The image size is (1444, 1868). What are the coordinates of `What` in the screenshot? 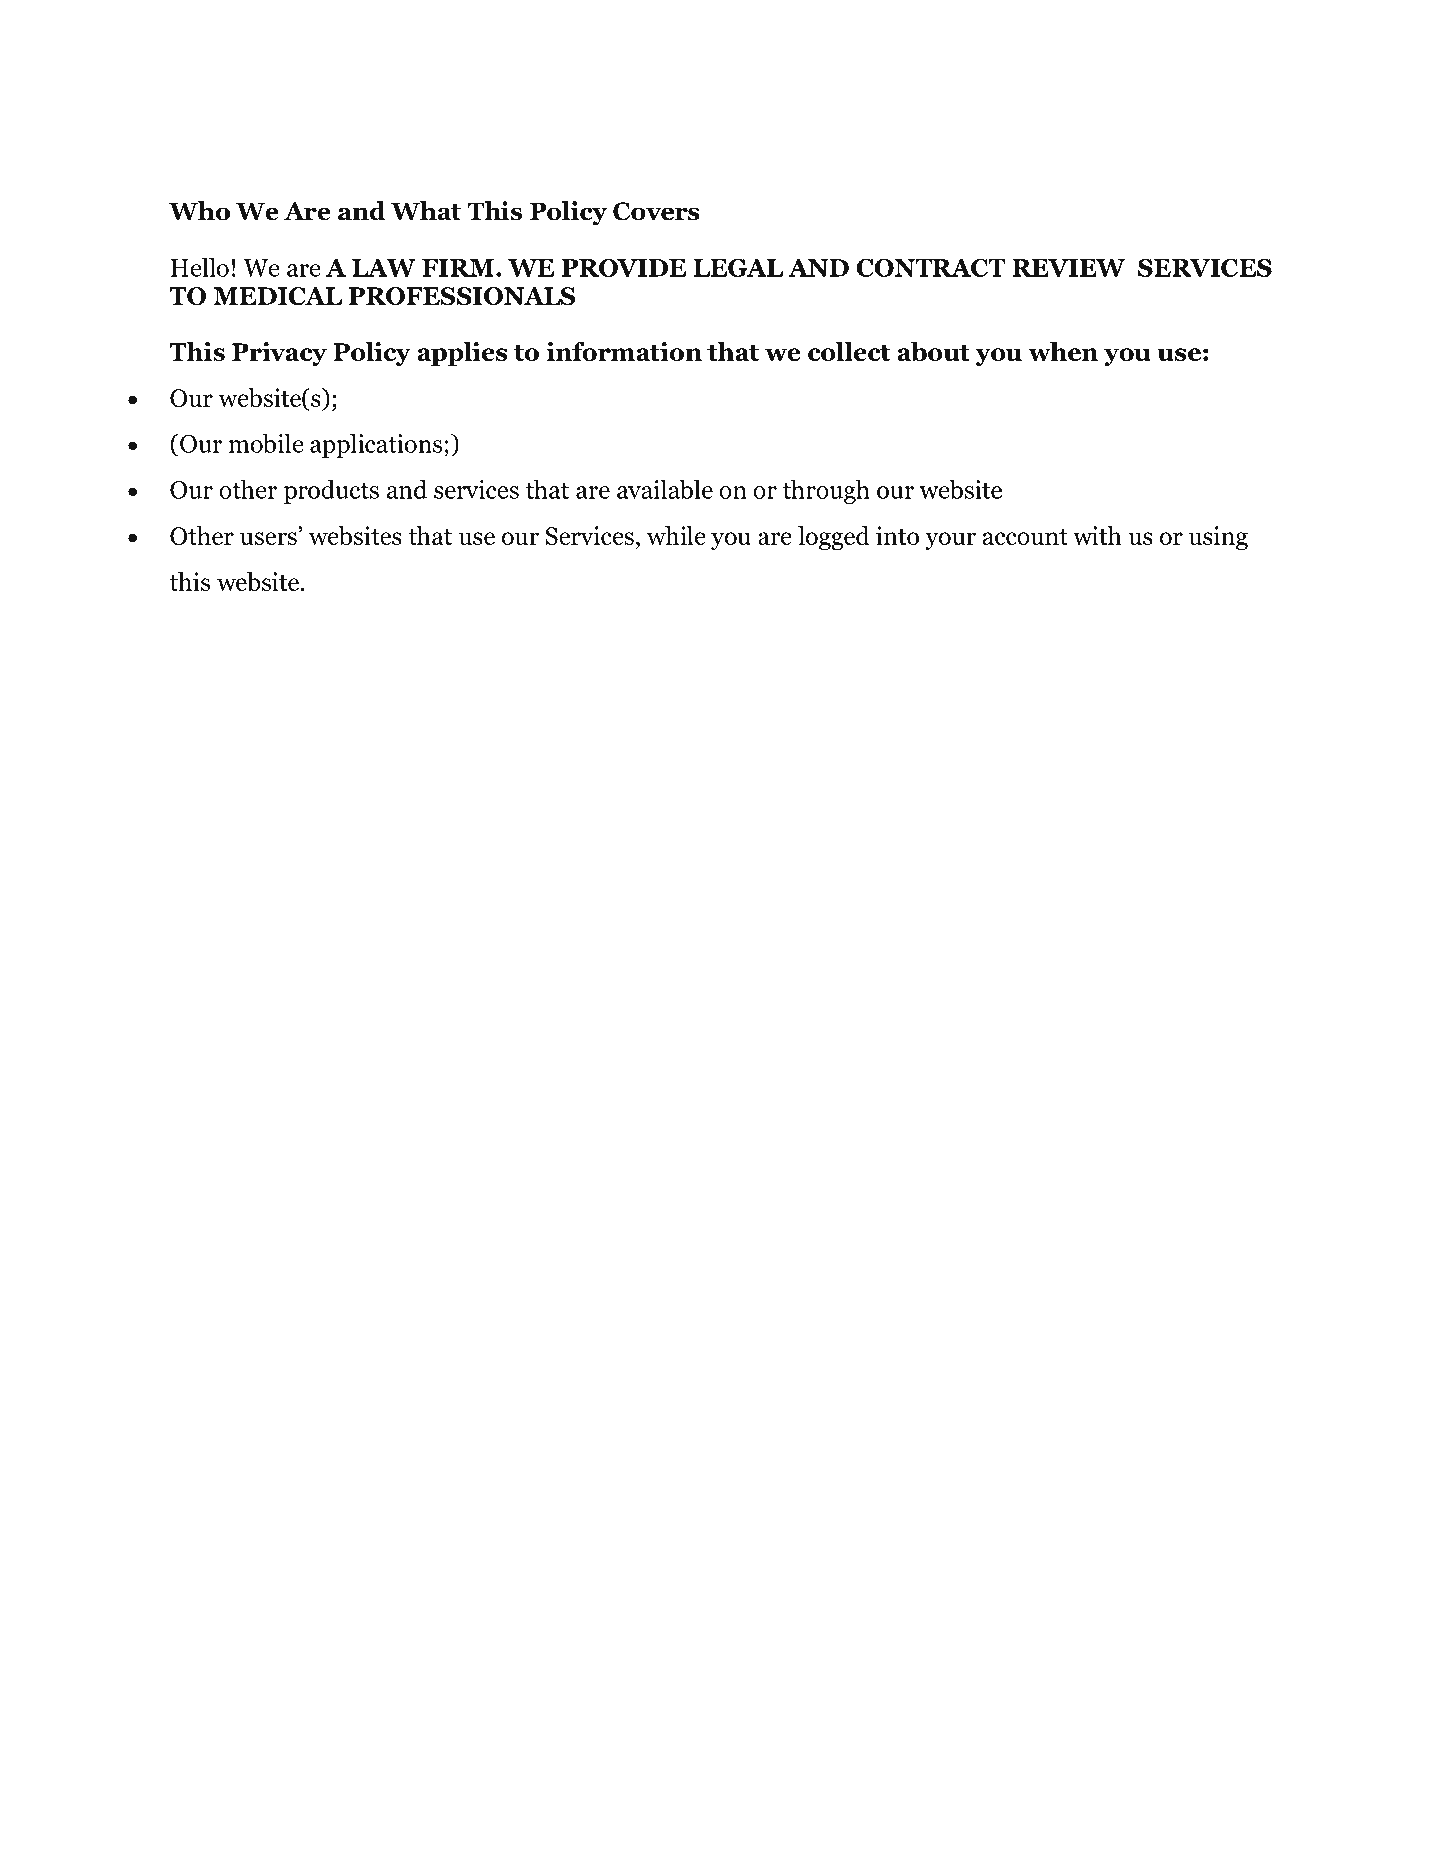 It's located at (426, 211).
